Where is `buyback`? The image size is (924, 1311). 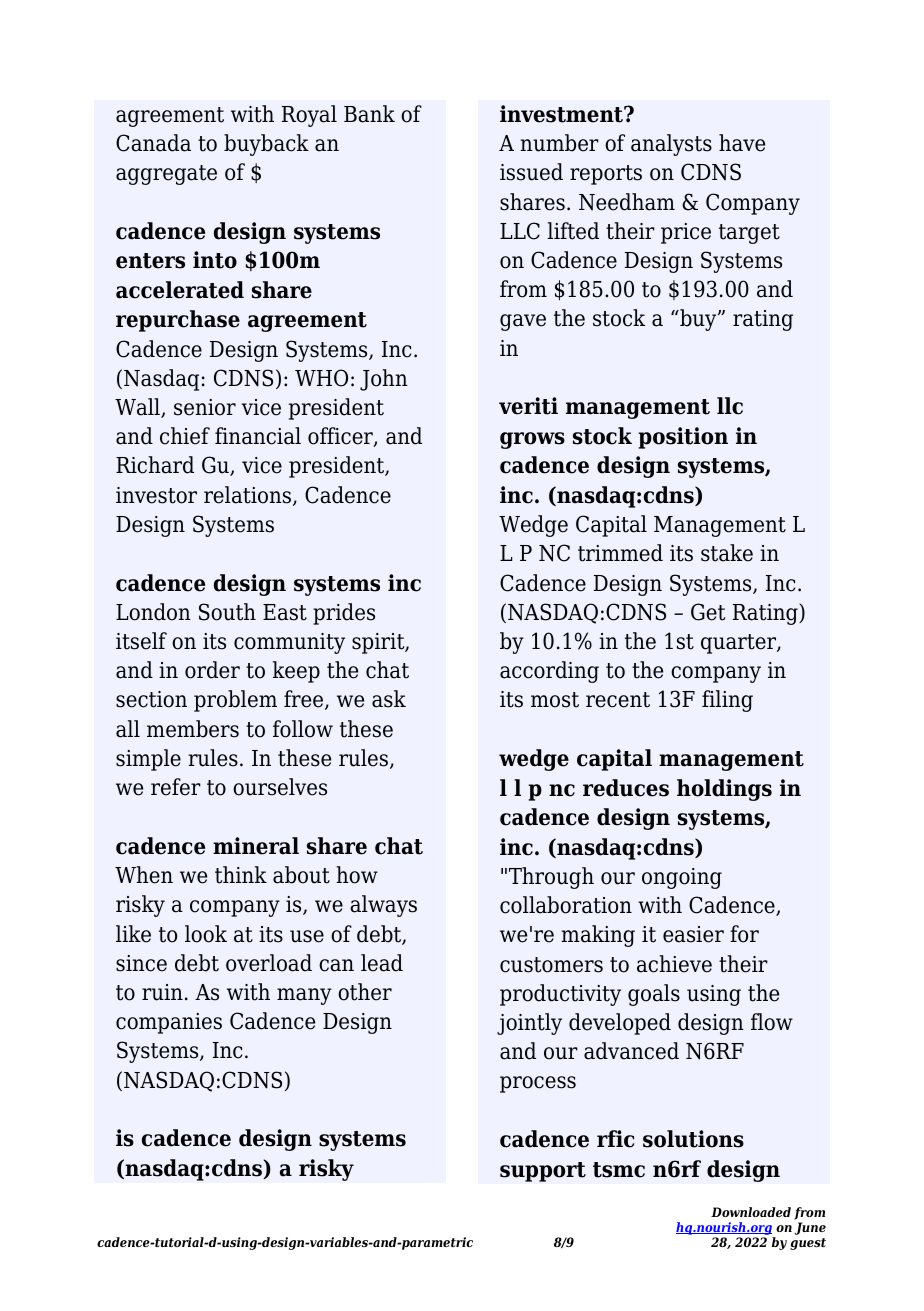 buyback is located at coordinates (266, 145).
